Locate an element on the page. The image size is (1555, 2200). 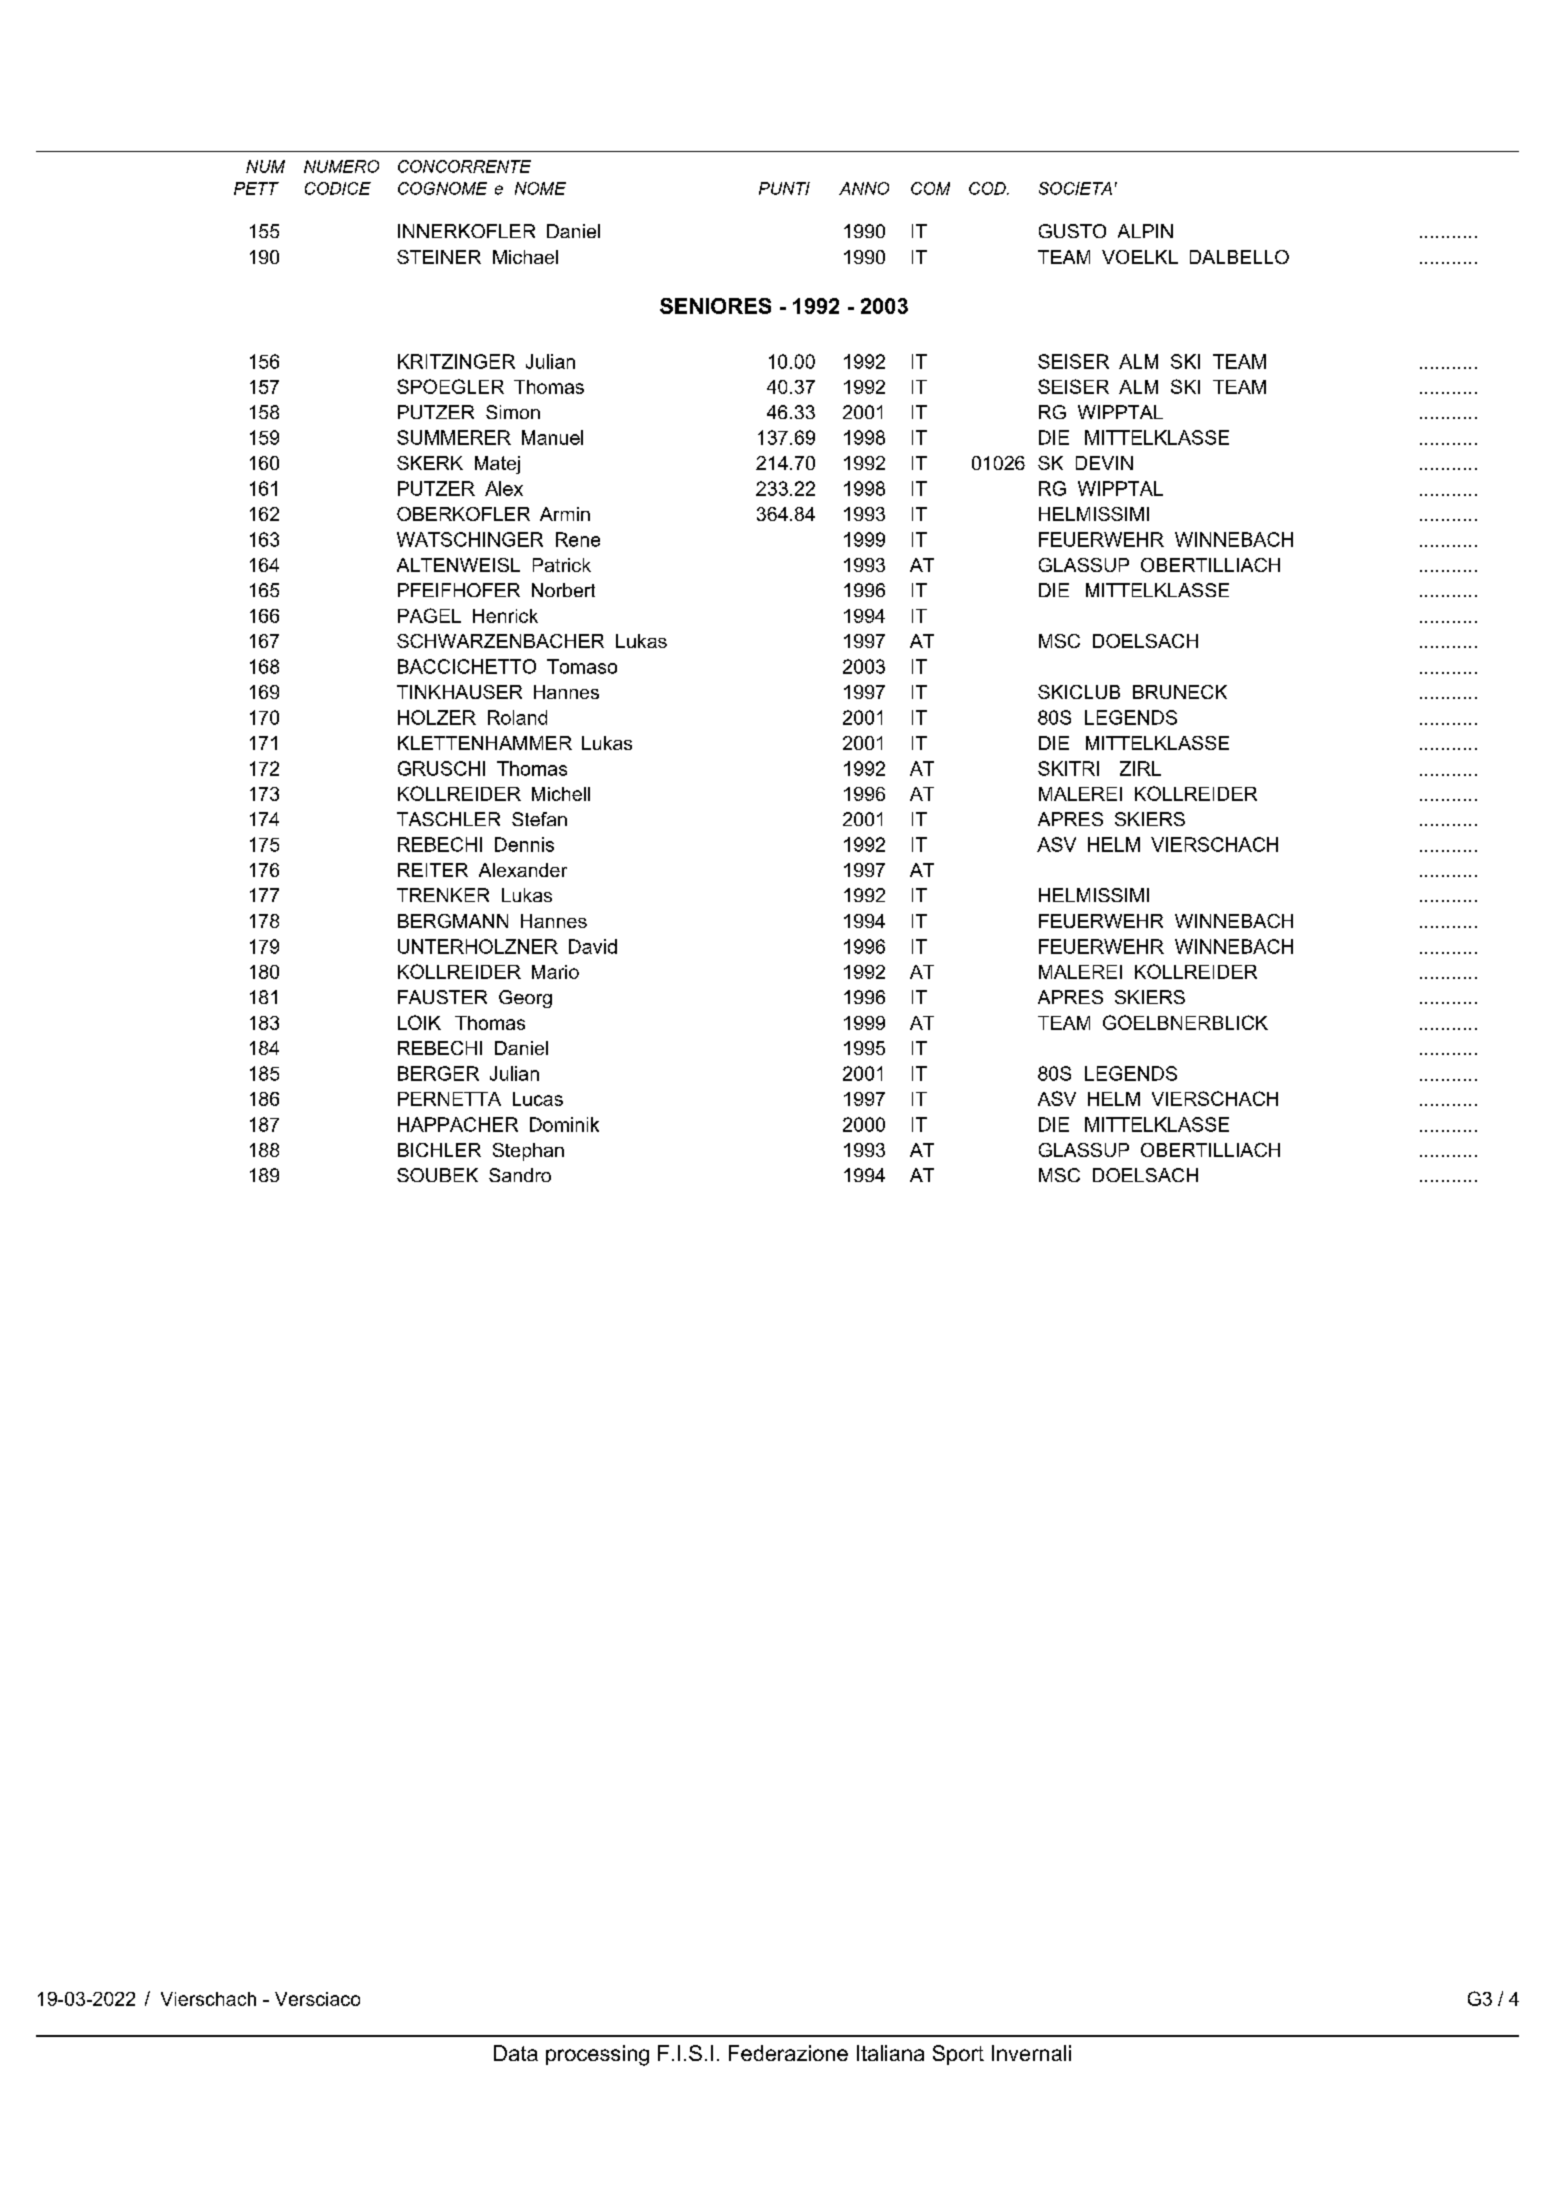
GUSTO is located at coordinates (1072, 231).
